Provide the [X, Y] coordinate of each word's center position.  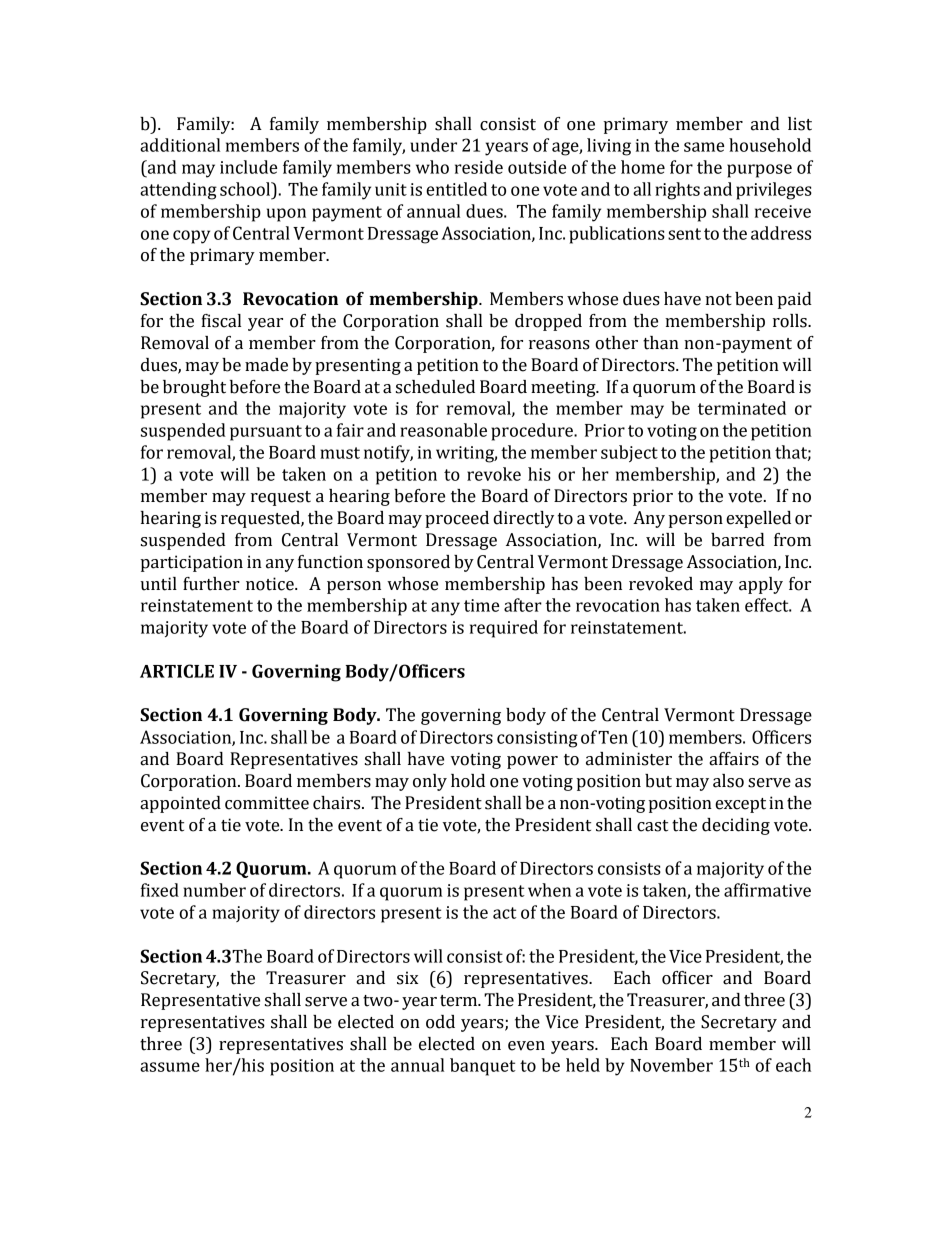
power [532, 762]
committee [267, 803]
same [704, 147]
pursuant [266, 433]
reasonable [443, 430]
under [433, 145]
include [248, 167]
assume [170, 1067]
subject [629, 453]
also [728, 781]
